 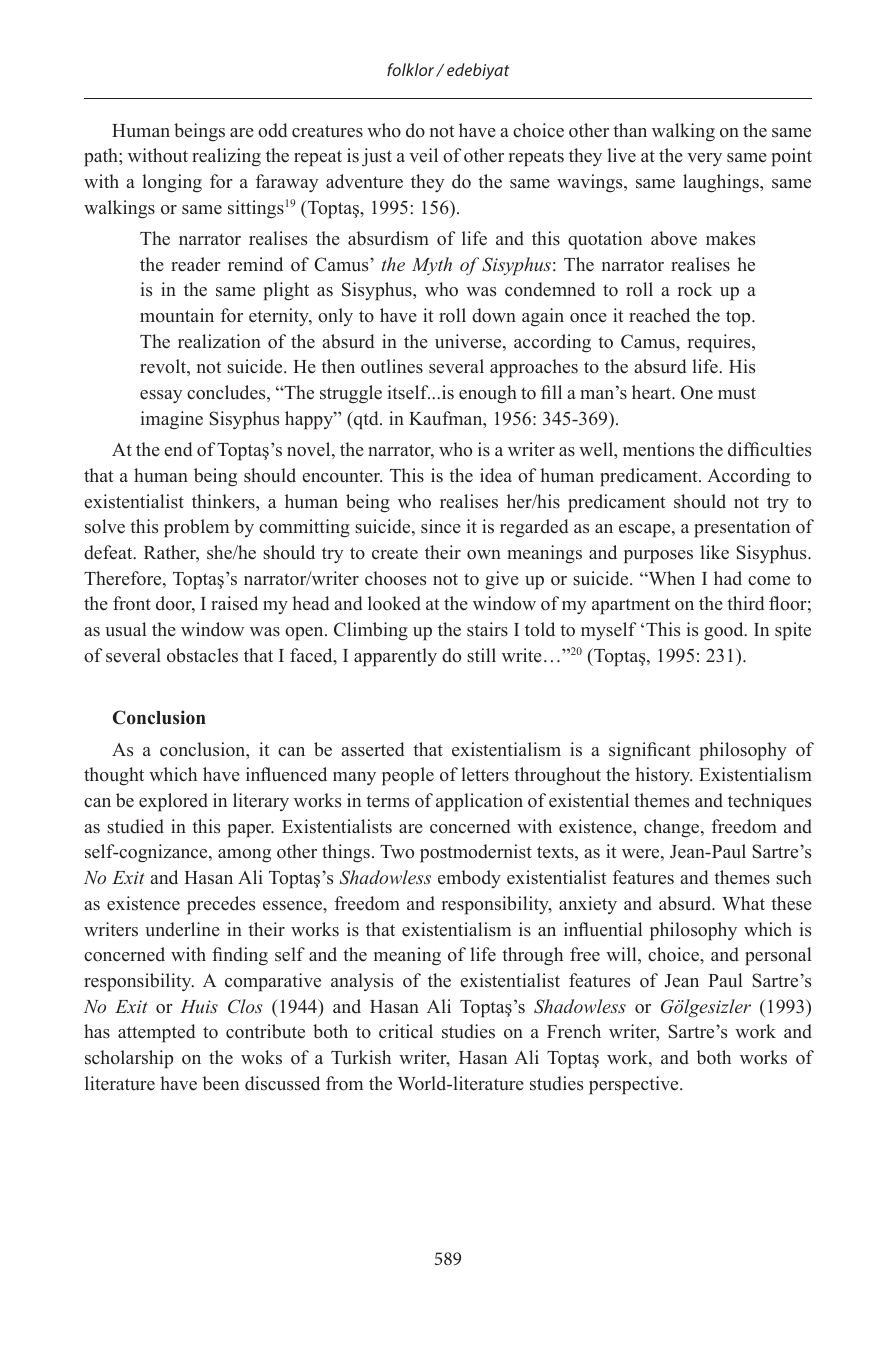 What do you see at coordinates (496, 475) in the screenshot?
I see `idea` at bounding box center [496, 475].
